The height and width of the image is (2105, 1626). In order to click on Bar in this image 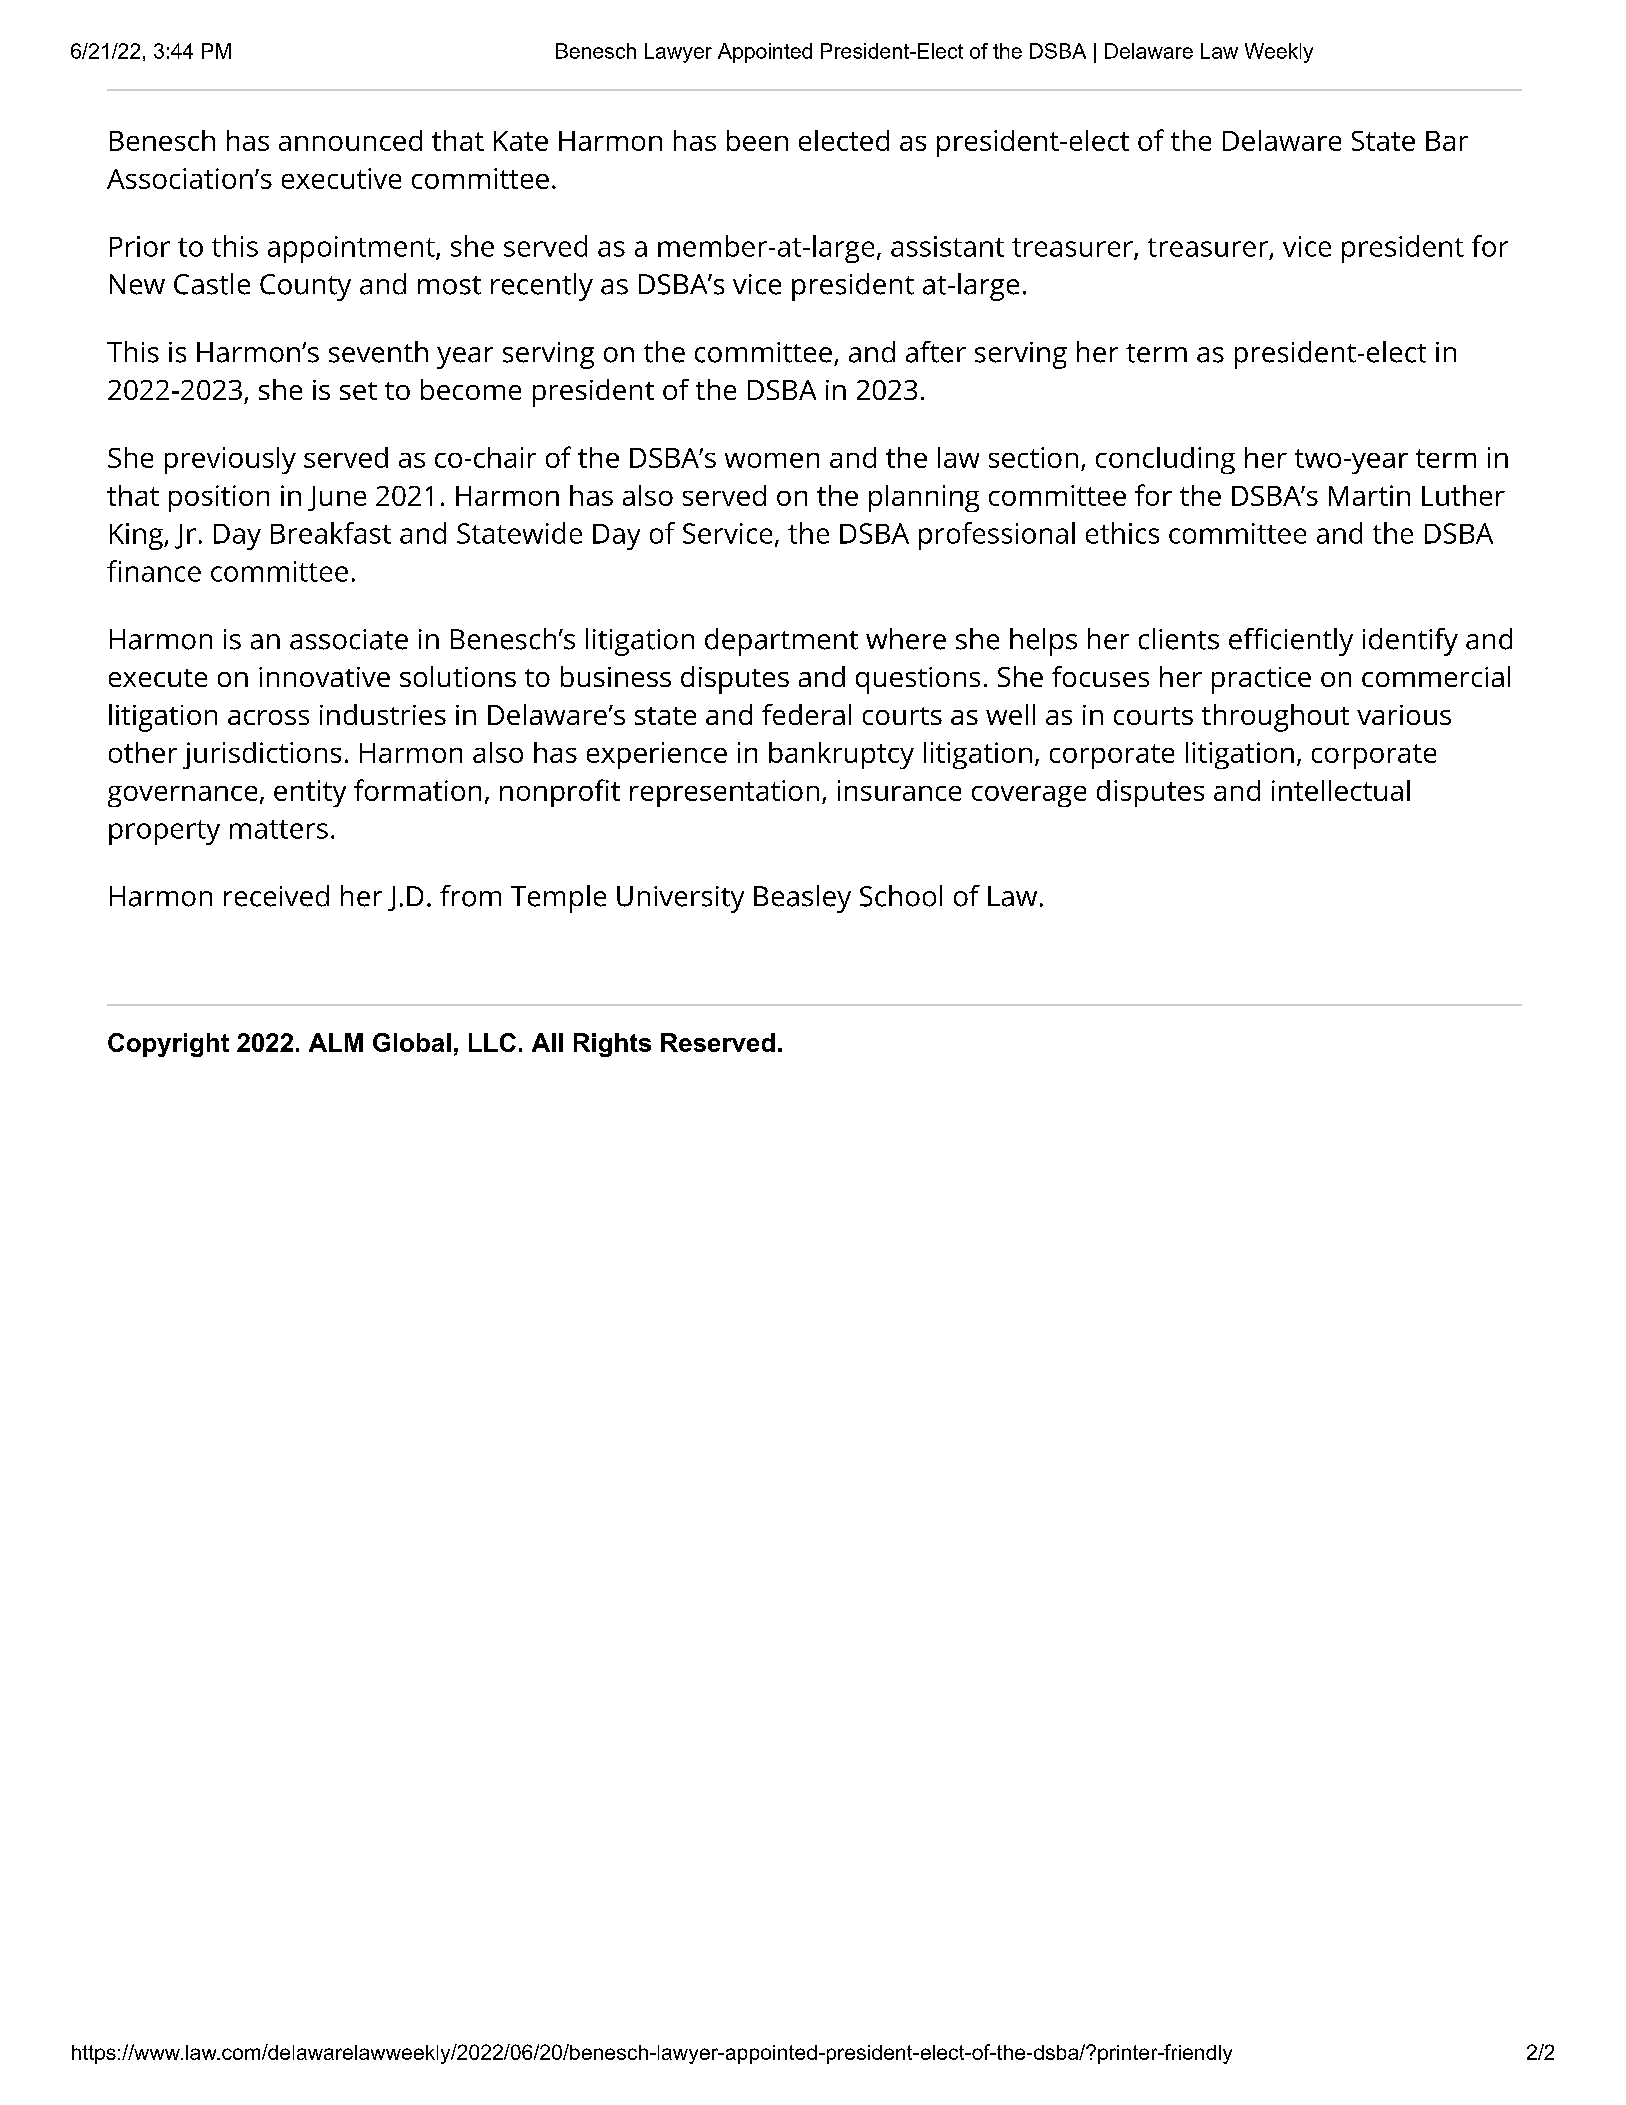, I will do `click(1447, 141)`.
